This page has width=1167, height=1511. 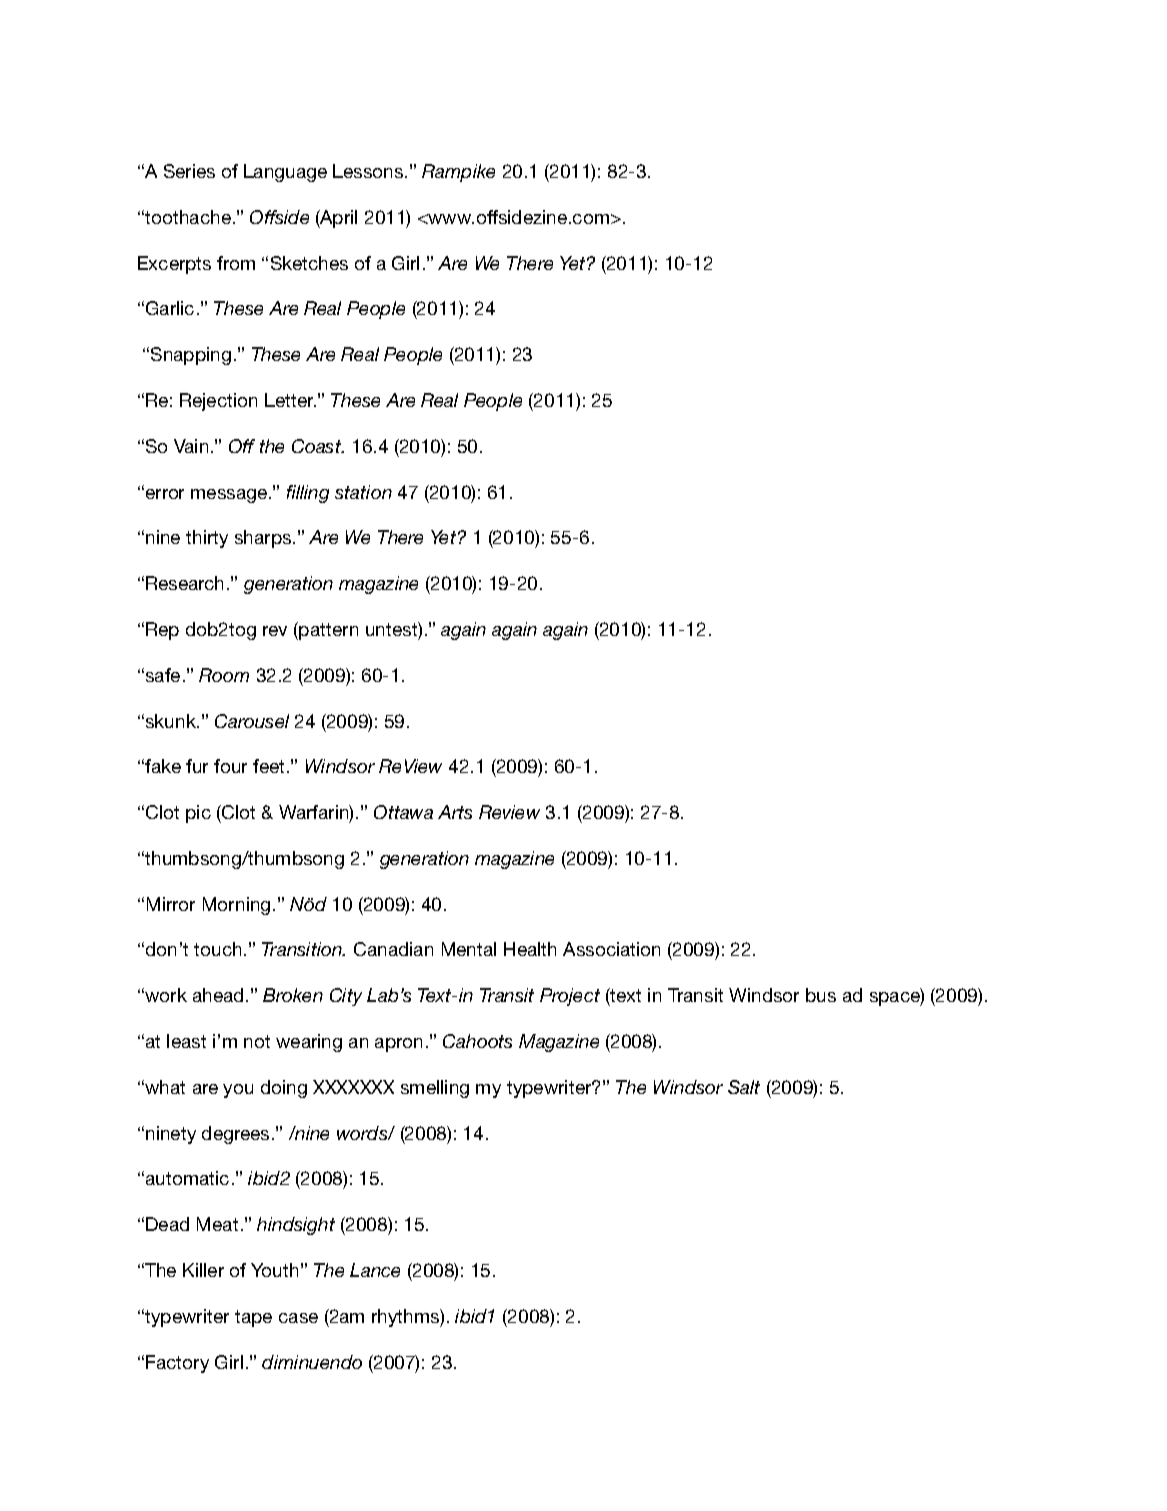 I want to click on message, so click(x=230, y=496).
